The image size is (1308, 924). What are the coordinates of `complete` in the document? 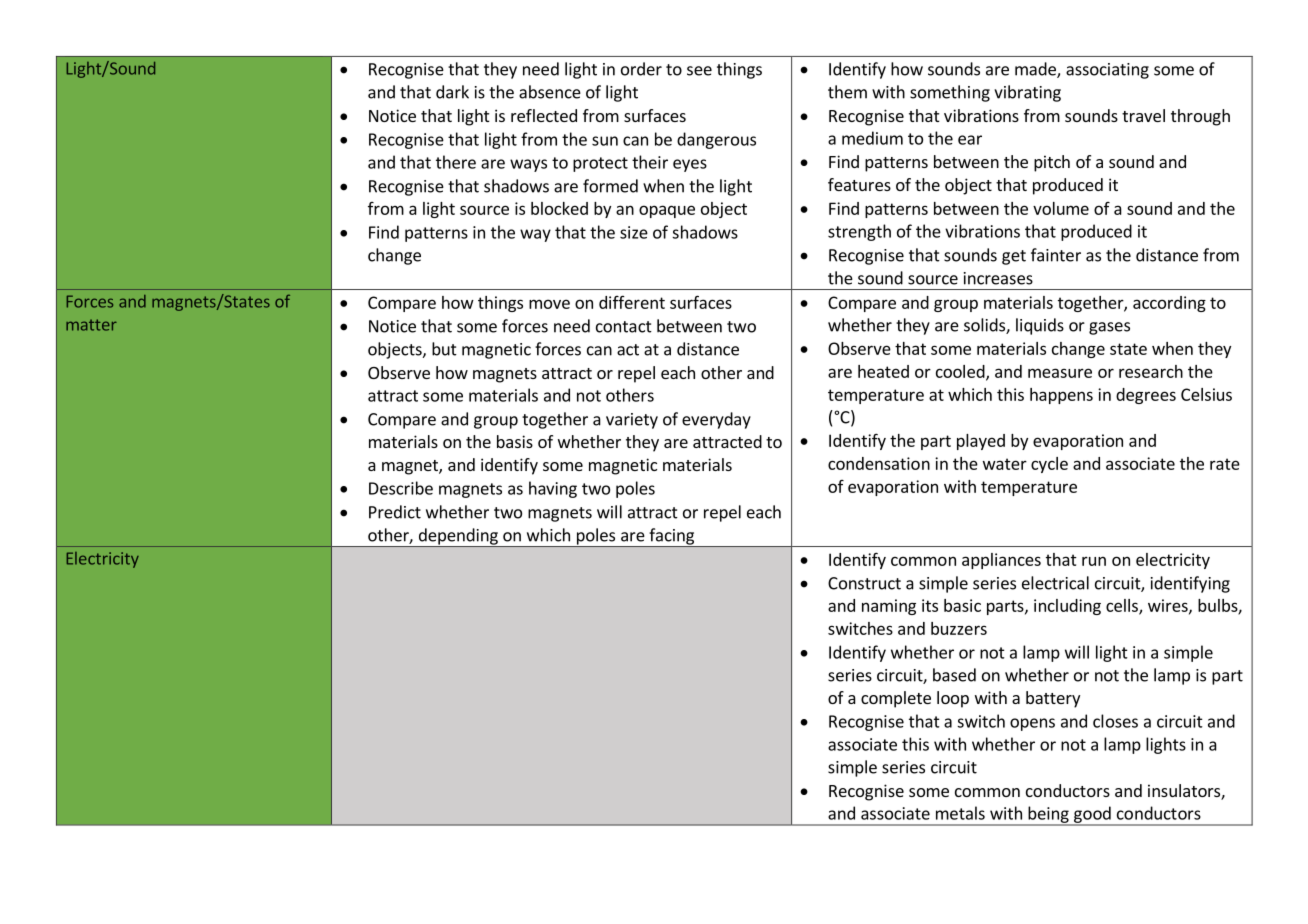 It's located at (896, 699).
